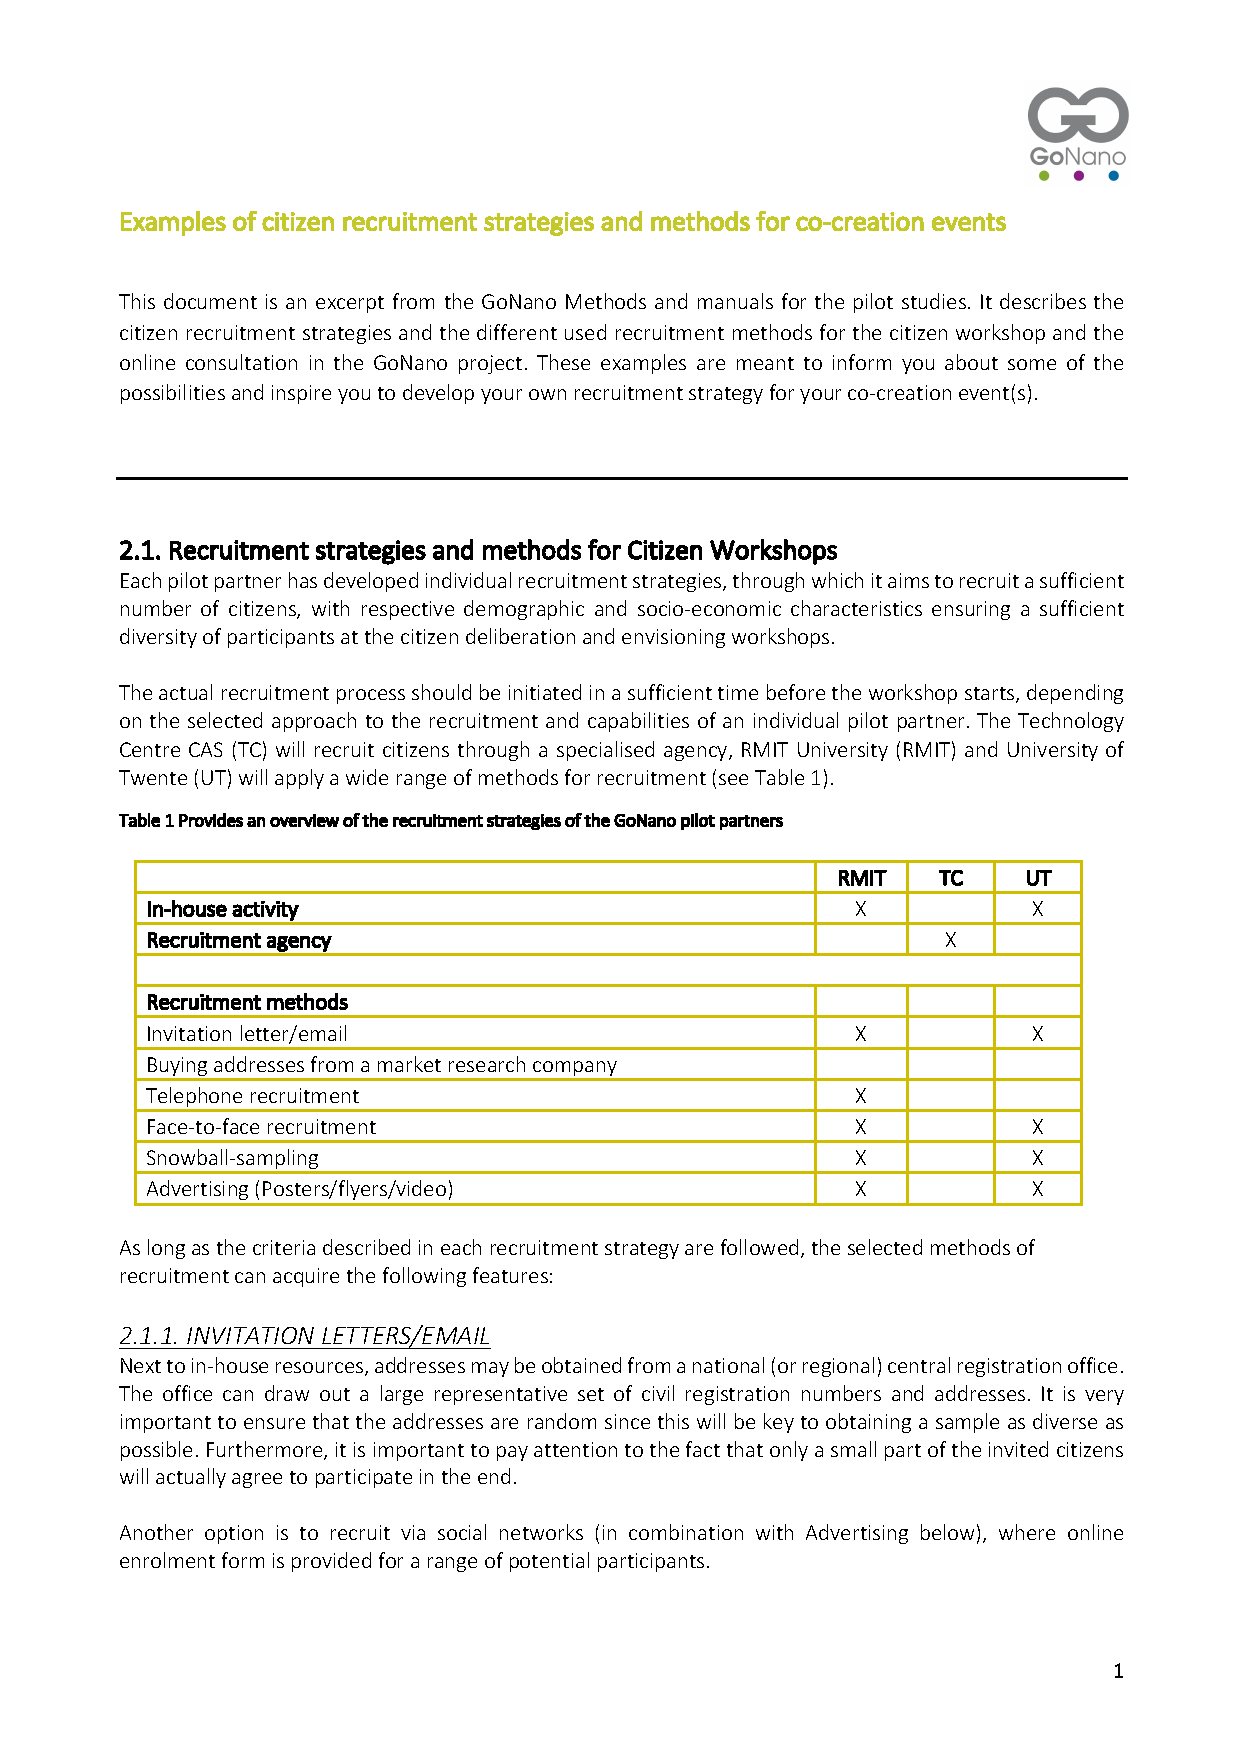  Describe the element at coordinates (638, 722) in the screenshot. I see `capabilities` at that location.
